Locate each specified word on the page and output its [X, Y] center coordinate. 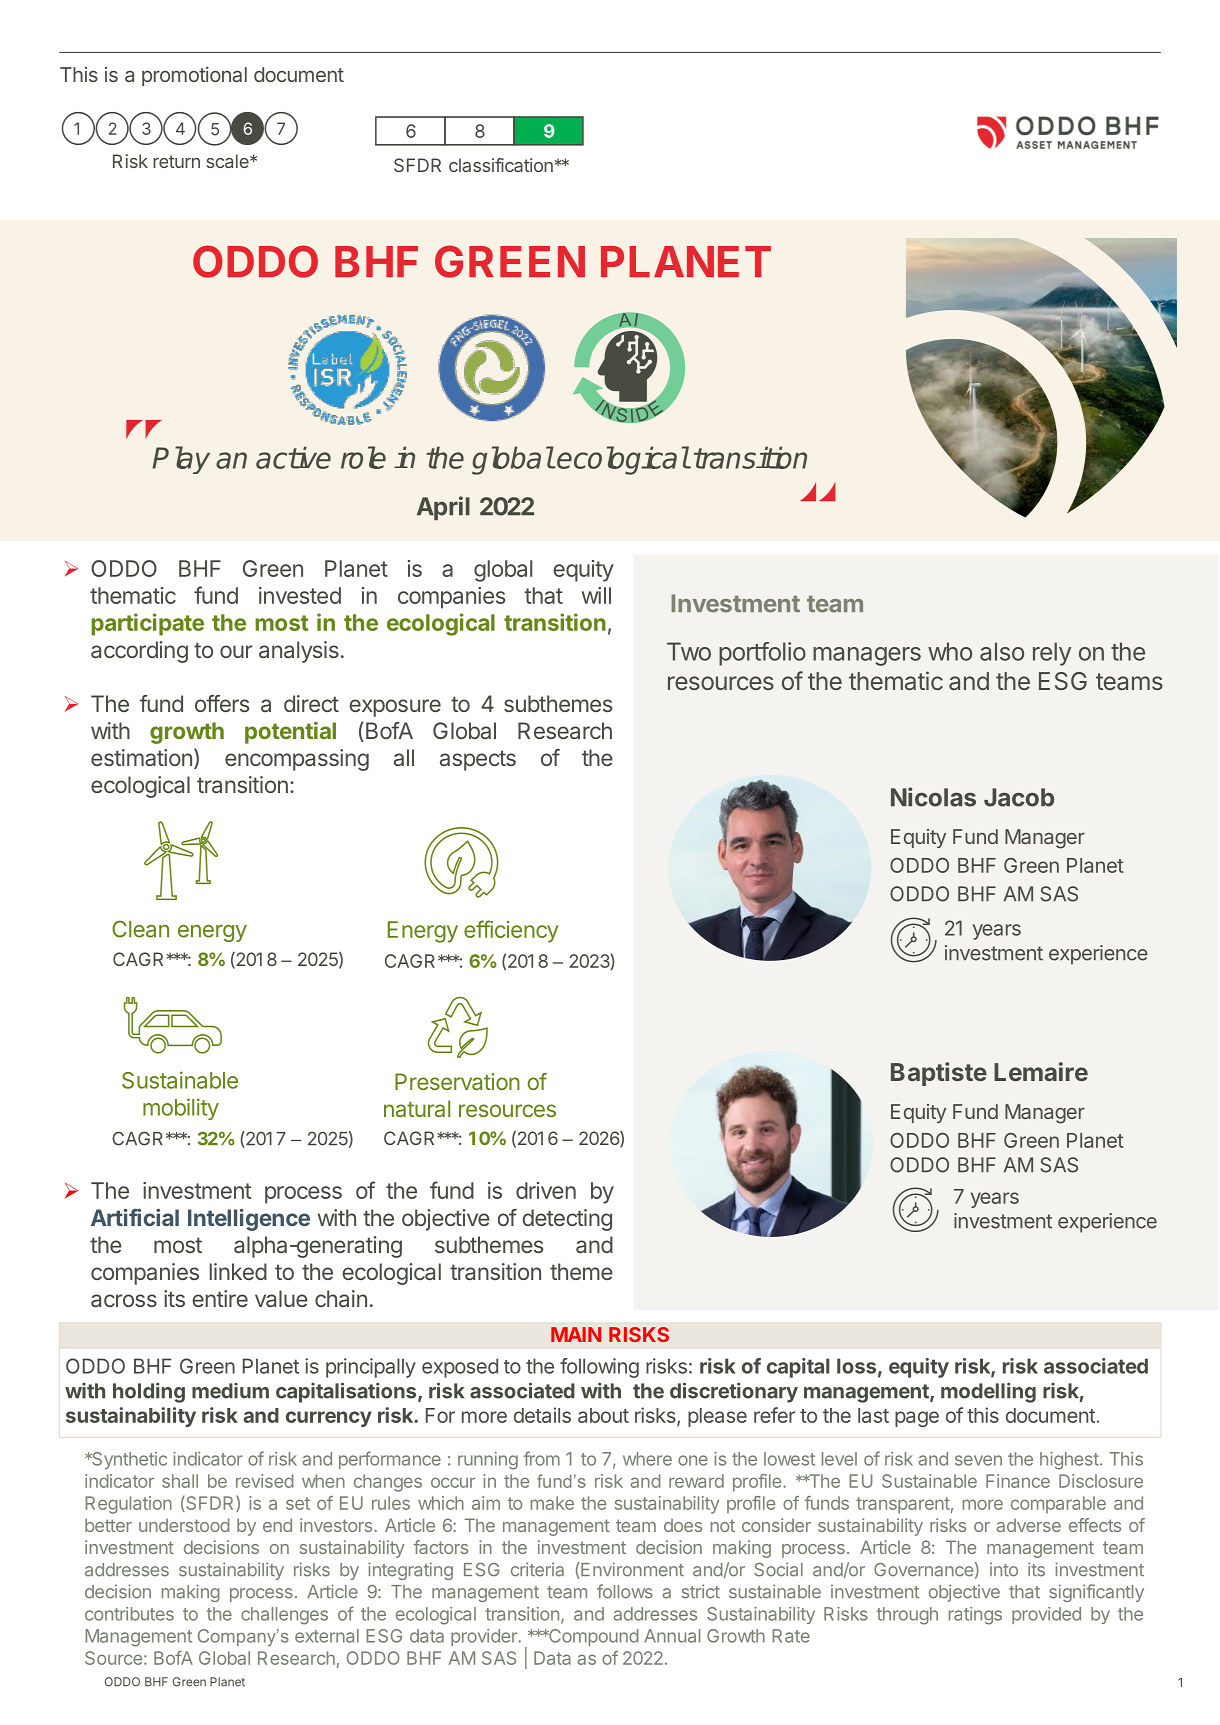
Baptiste [939, 1074]
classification [501, 165]
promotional [194, 76]
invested [300, 595]
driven [546, 1190]
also [1002, 651]
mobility [181, 1109]
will [596, 595]
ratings [975, 1616]
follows [625, 1591]
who [950, 651]
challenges [284, 1616]
